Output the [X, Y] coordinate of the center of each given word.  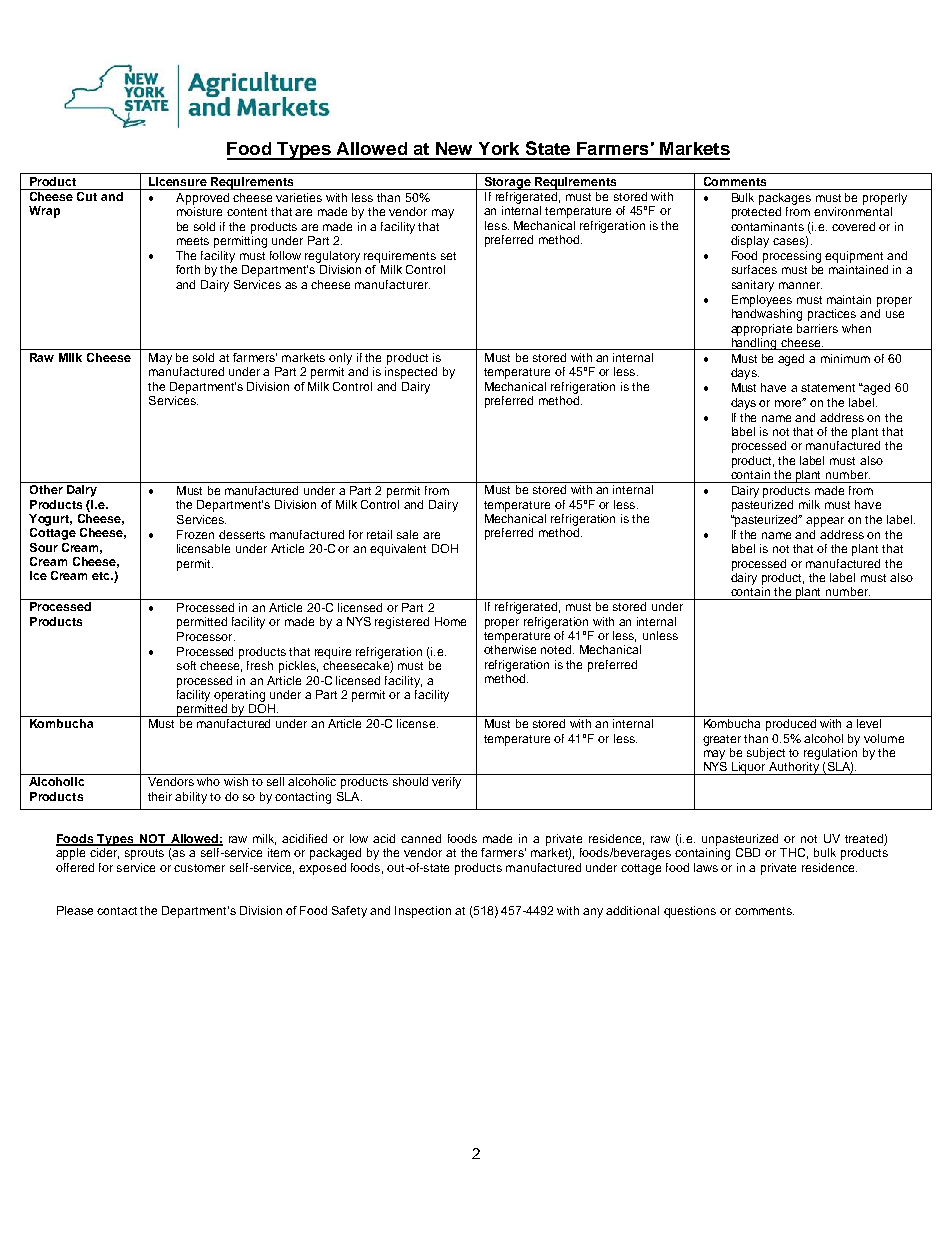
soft [186, 665]
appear [825, 522]
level [869, 723]
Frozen [195, 534]
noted [557, 649]
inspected [411, 373]
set [448, 256]
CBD [748, 852]
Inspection [423, 912]
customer [199, 868]
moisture [199, 211]
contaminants [767, 226]
